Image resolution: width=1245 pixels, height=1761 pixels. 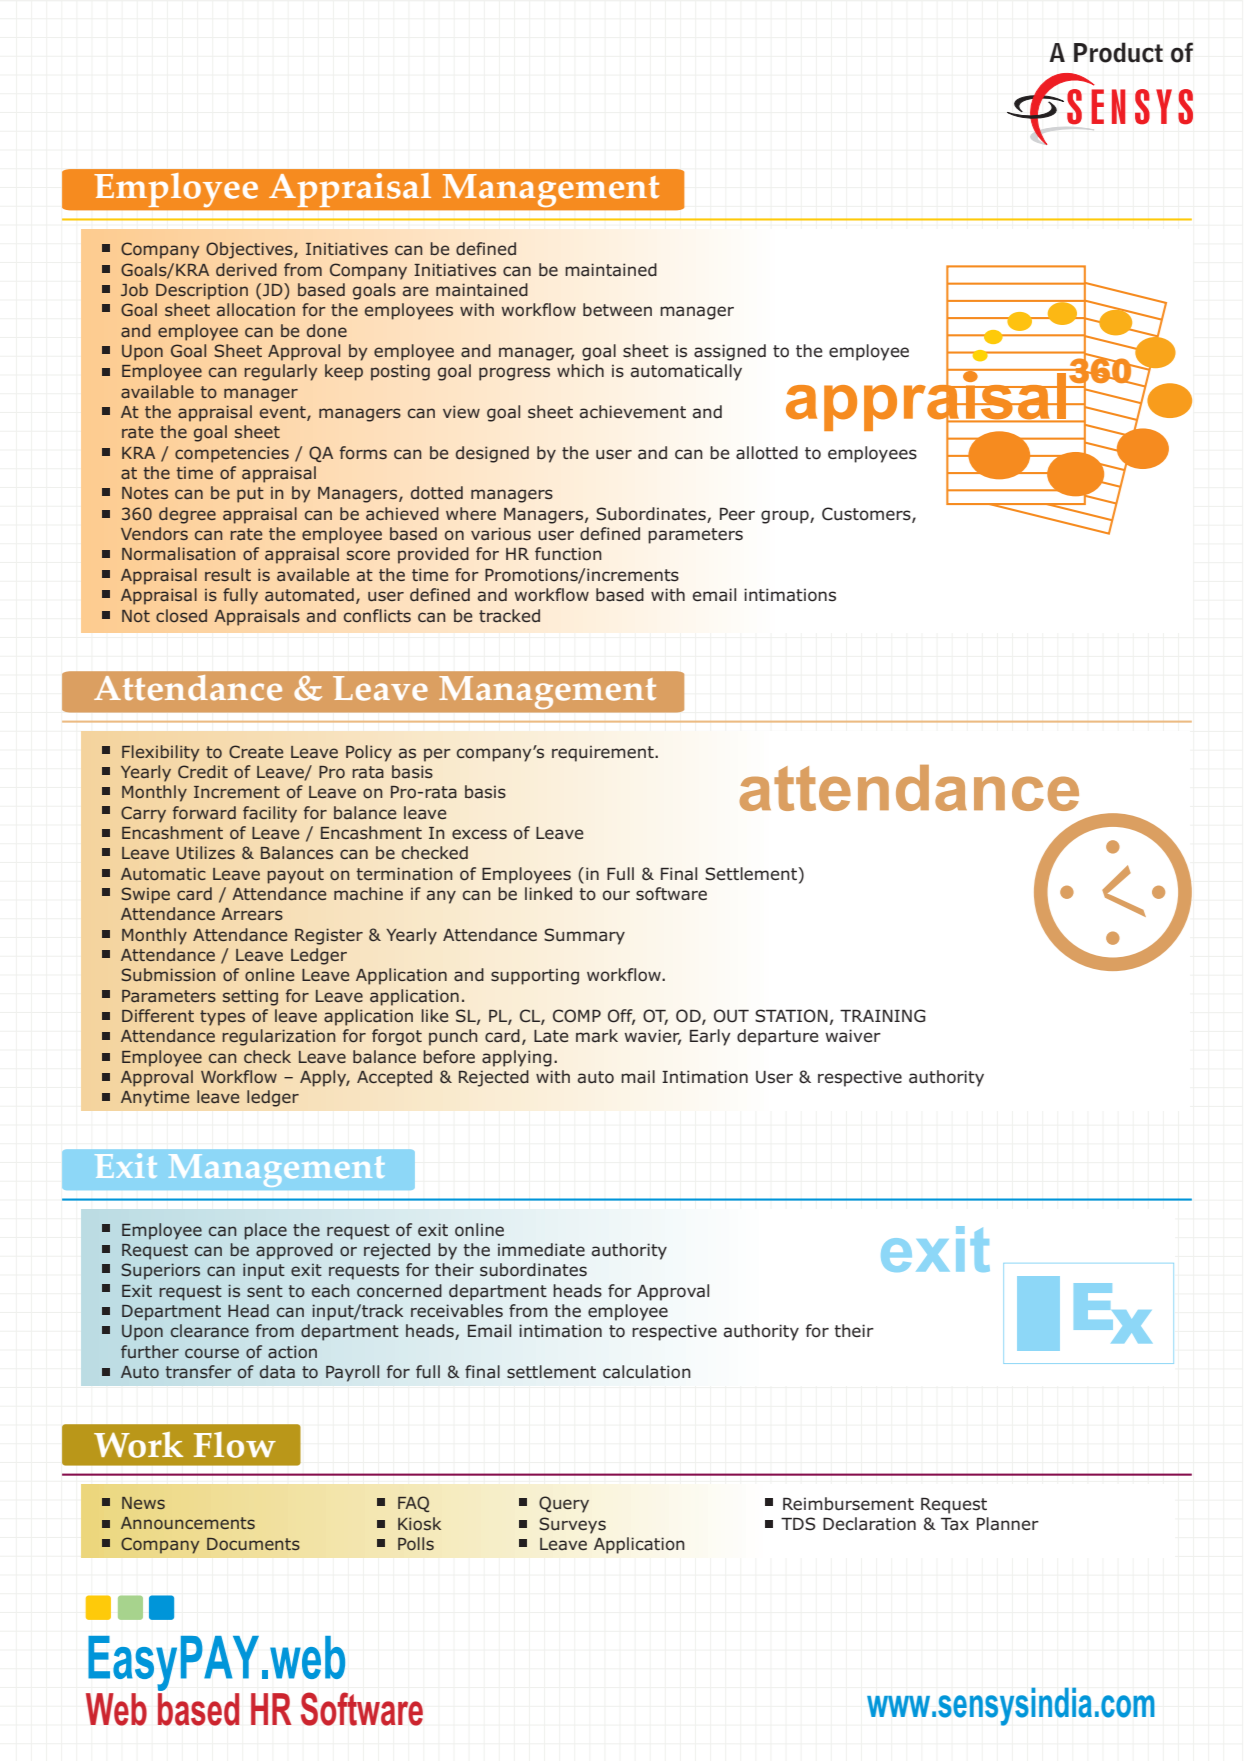 What do you see at coordinates (280, 372) in the screenshot?
I see `regularly` at bounding box center [280, 372].
